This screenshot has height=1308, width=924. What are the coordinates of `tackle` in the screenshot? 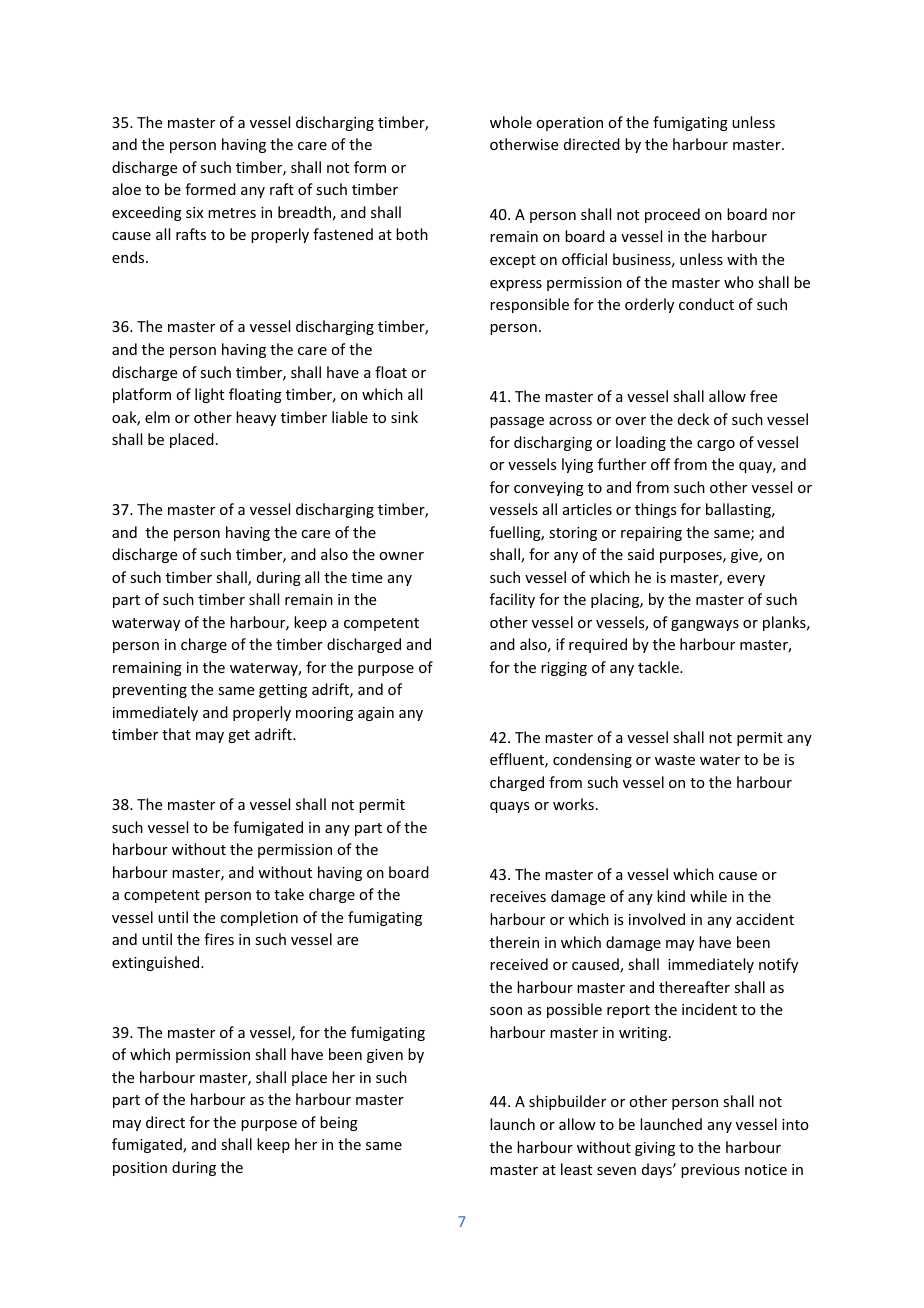 It's located at (659, 667).
